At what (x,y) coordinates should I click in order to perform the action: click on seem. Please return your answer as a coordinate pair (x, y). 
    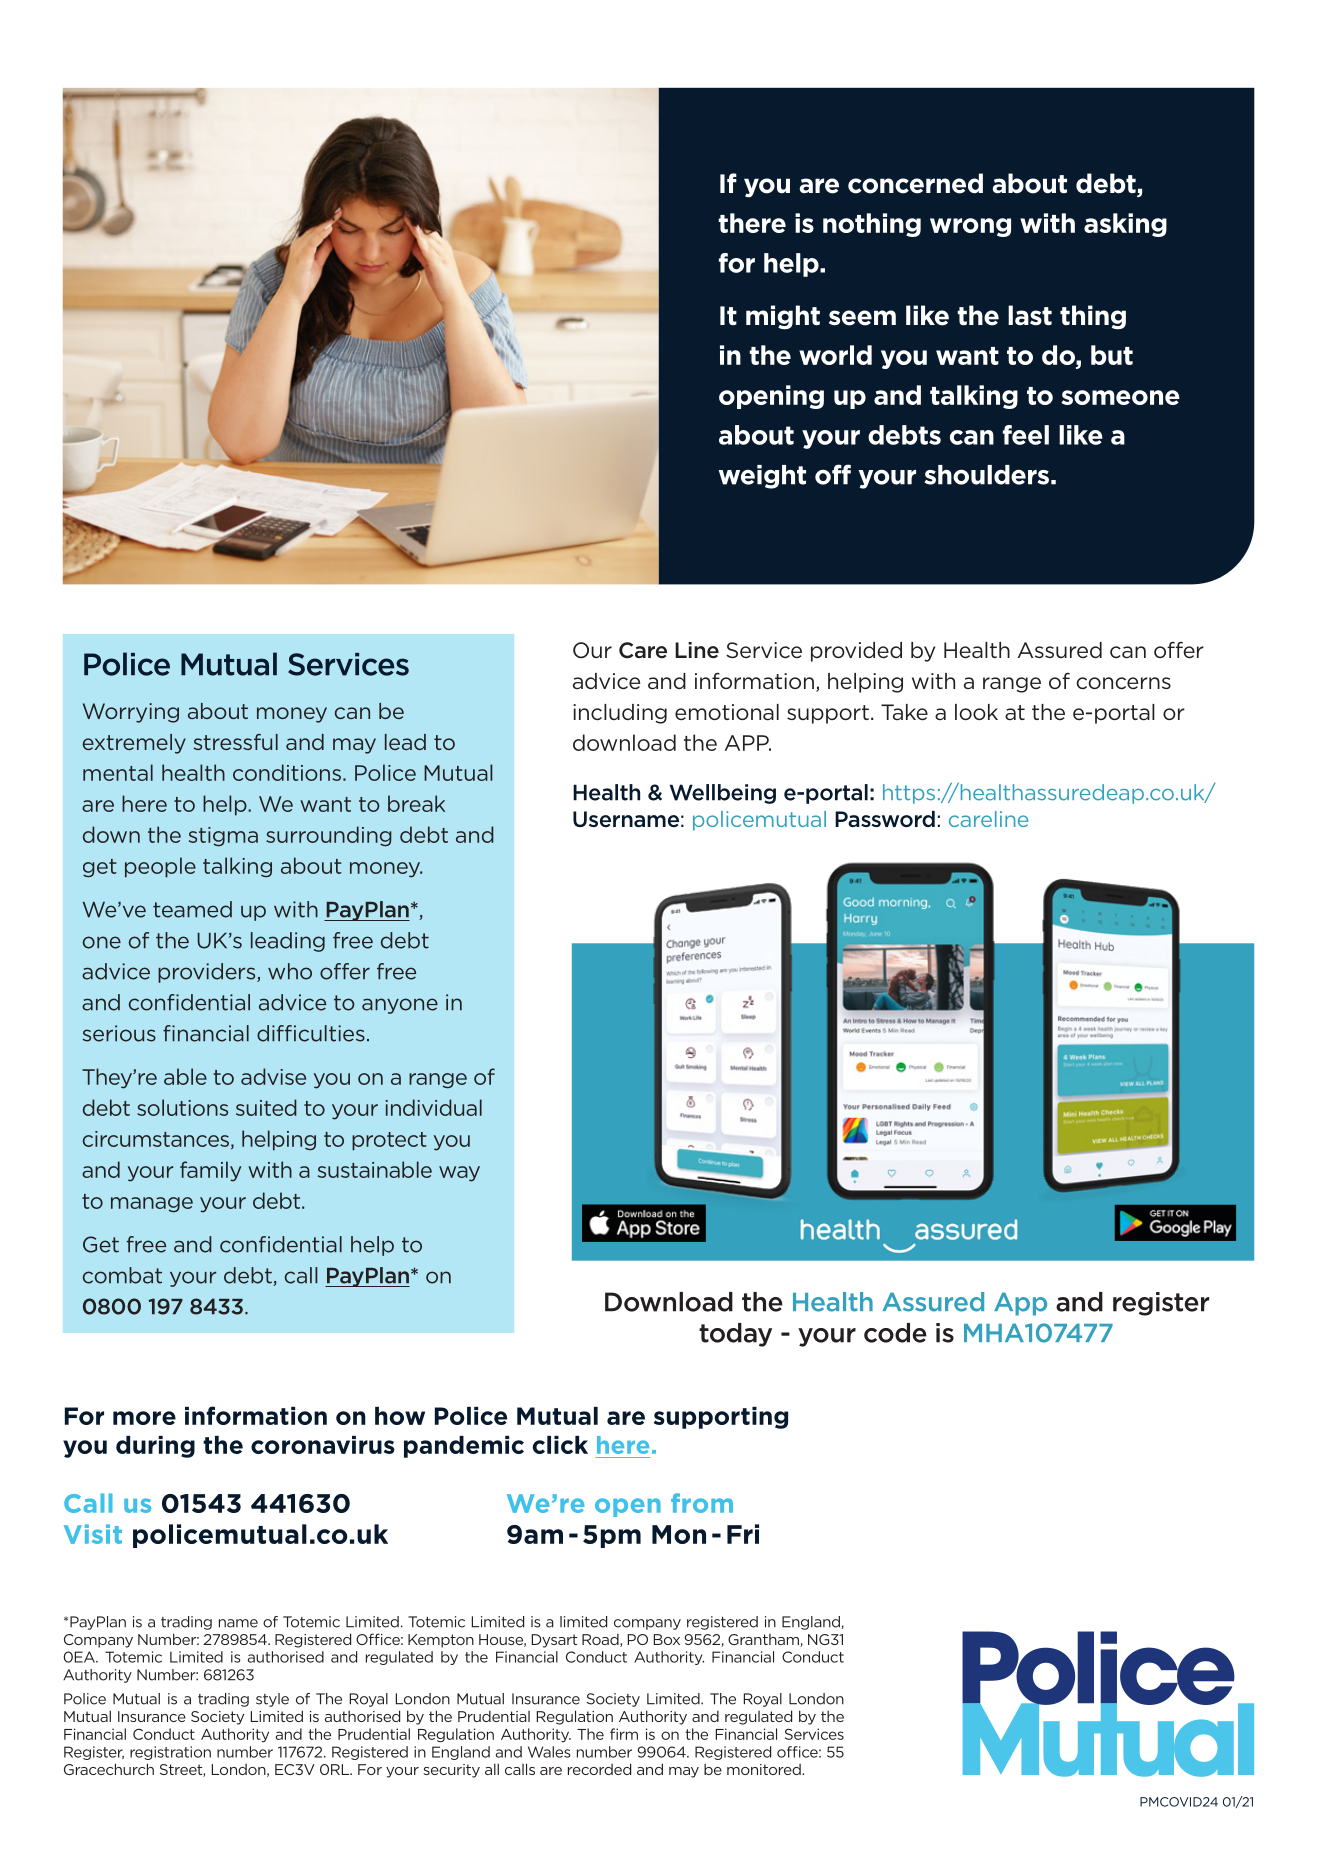
    Looking at the image, I should click on (862, 318).
